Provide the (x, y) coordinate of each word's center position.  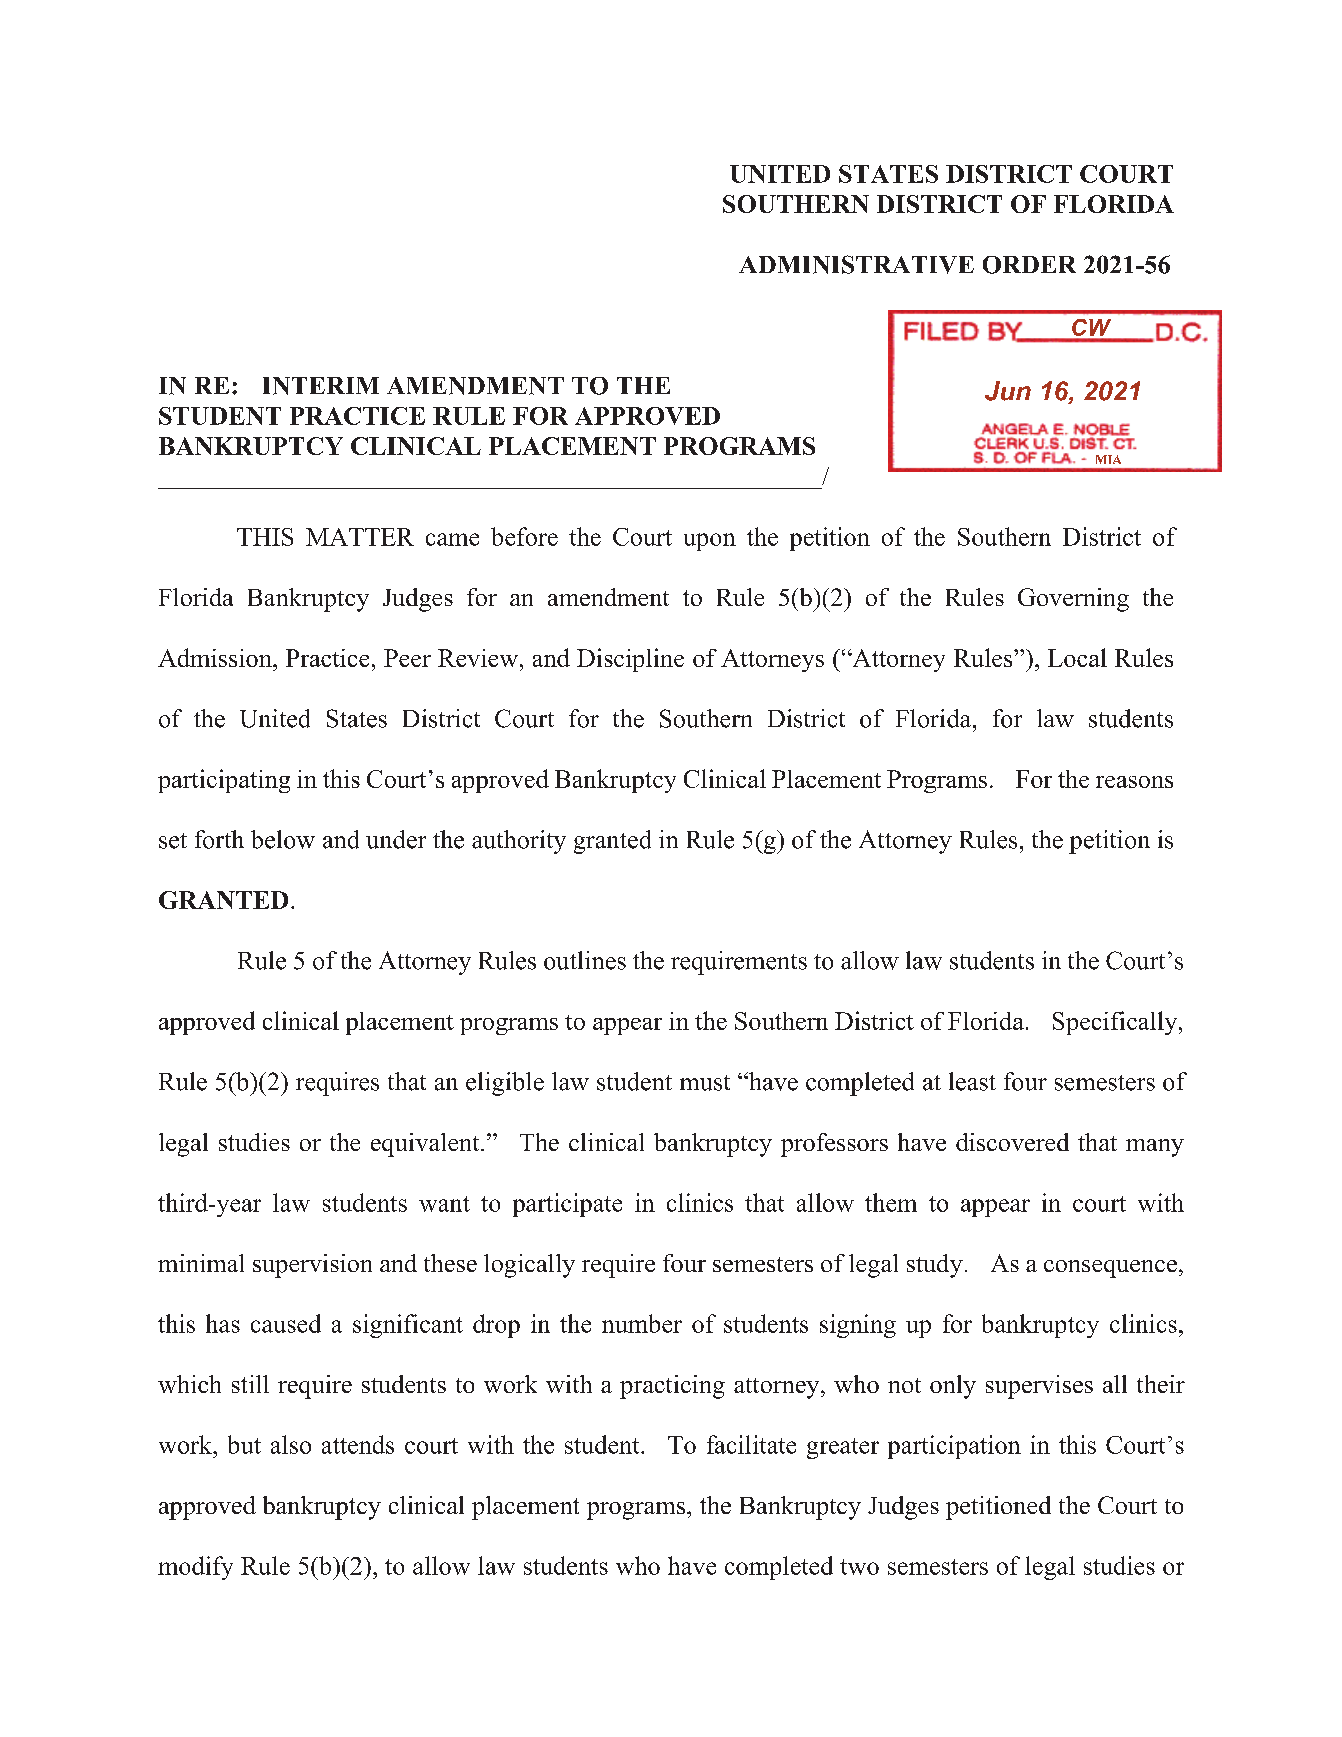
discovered (1012, 1142)
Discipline (630, 660)
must (705, 1083)
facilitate (751, 1444)
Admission (216, 657)
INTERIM (321, 386)
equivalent (426, 1145)
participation (954, 1447)
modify (195, 1568)
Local (1077, 657)
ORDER (1029, 265)
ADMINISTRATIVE (856, 264)
